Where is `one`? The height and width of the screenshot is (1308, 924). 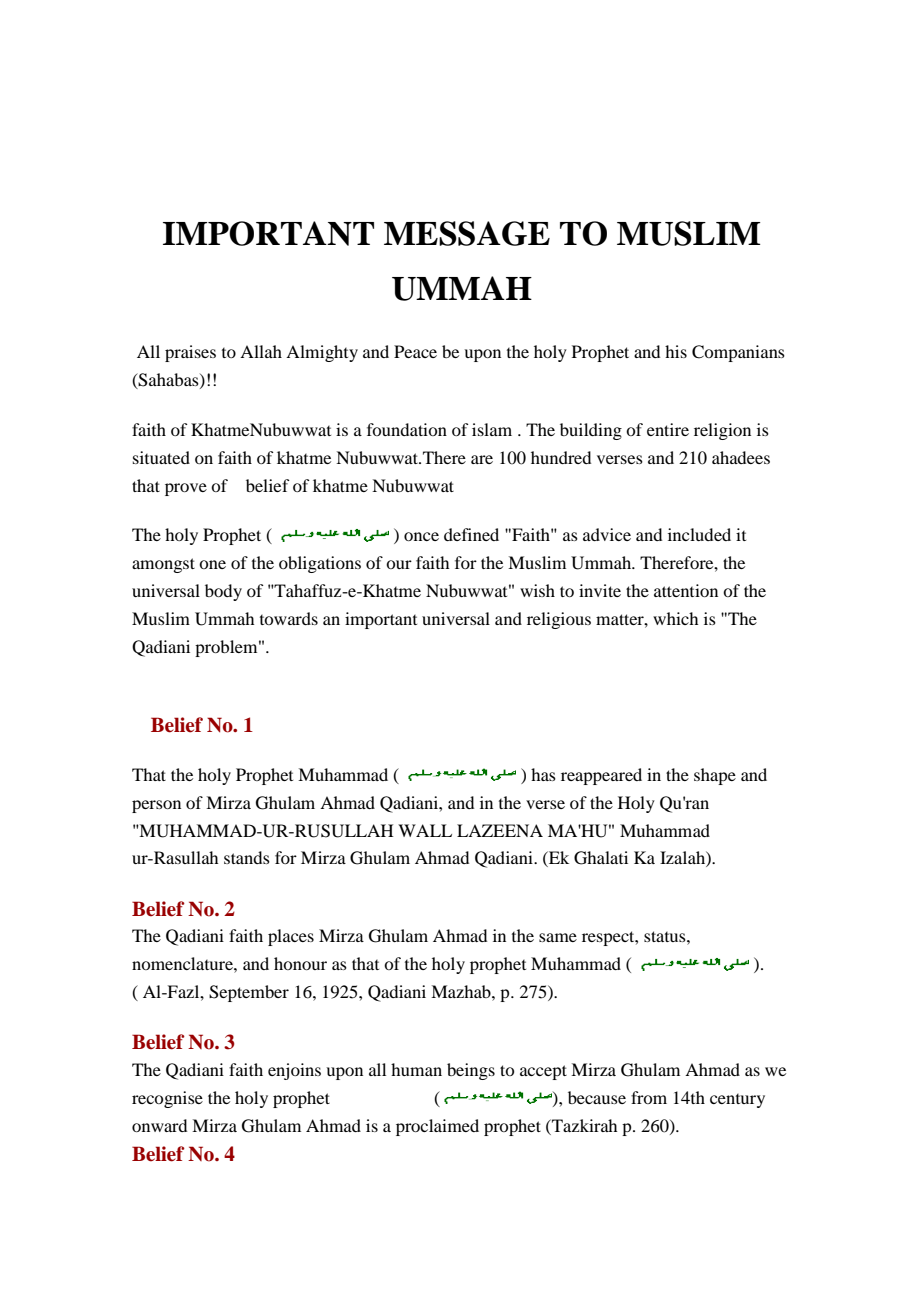 one is located at coordinates (212, 564).
